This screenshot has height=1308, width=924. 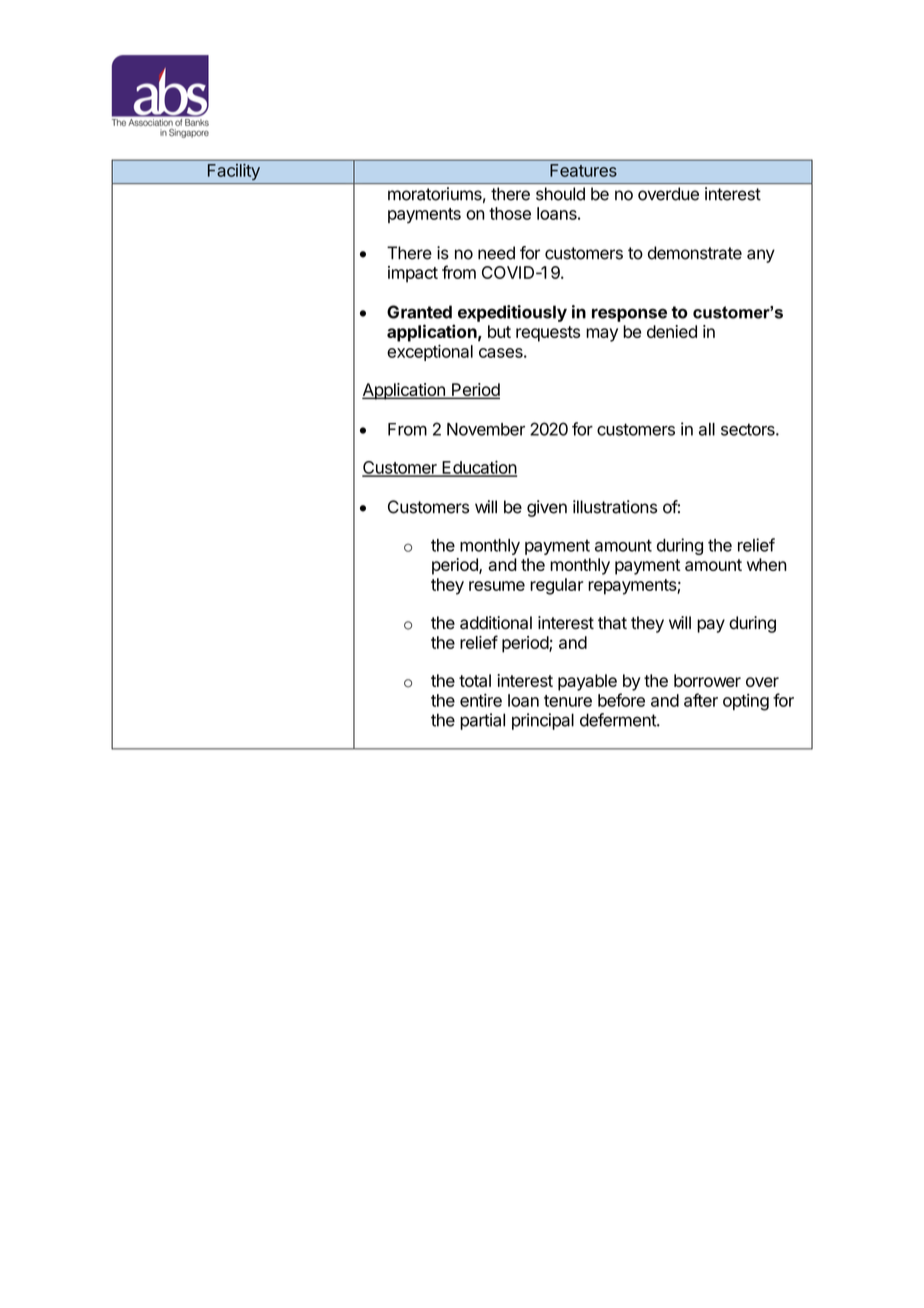 I want to click on Features, so click(x=583, y=170).
